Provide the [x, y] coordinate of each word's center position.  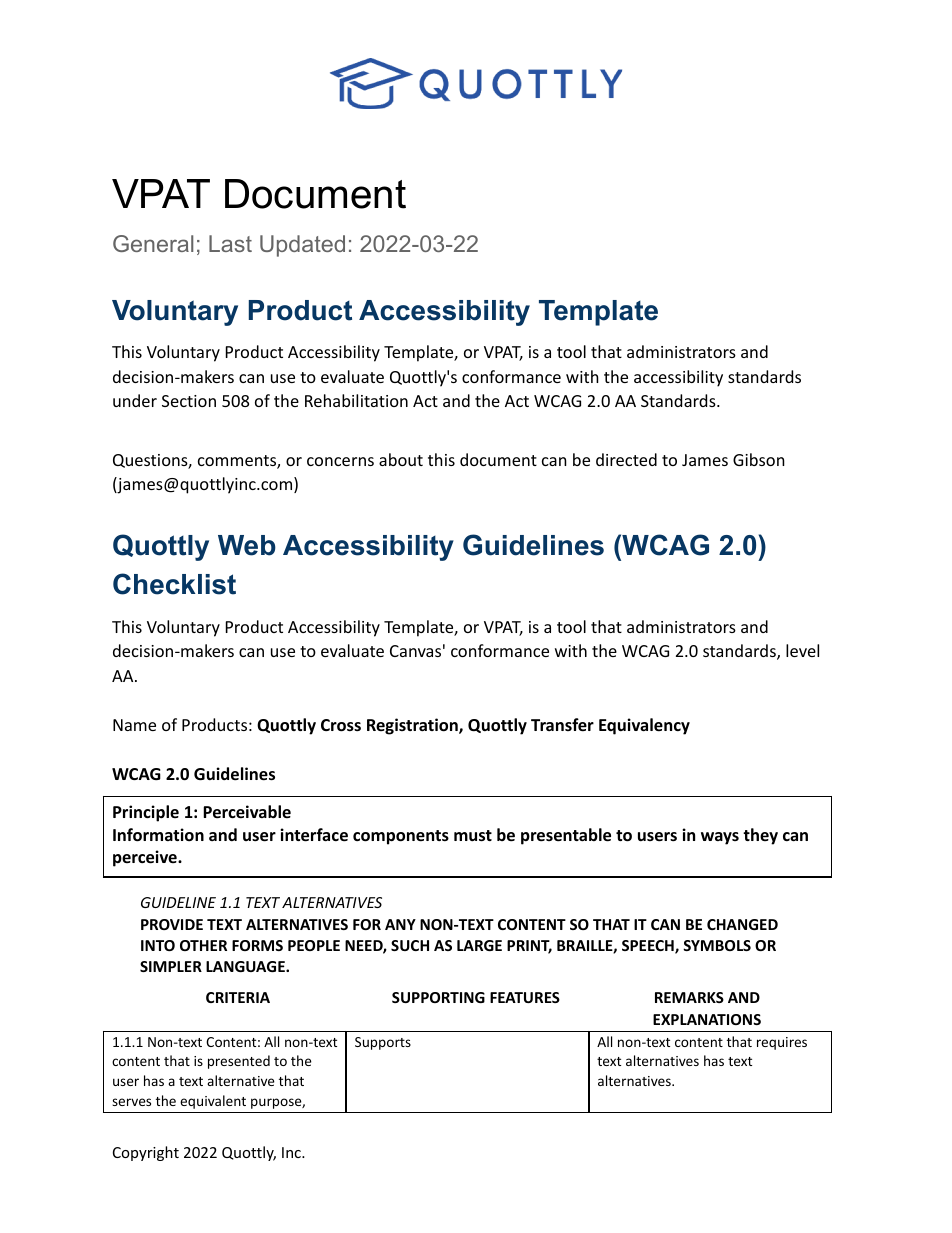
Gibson [759, 459]
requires [782, 1043]
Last [230, 243]
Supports [383, 1043]
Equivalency [644, 726]
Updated [302, 246]
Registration [413, 726]
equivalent [213, 1102]
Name [134, 725]
